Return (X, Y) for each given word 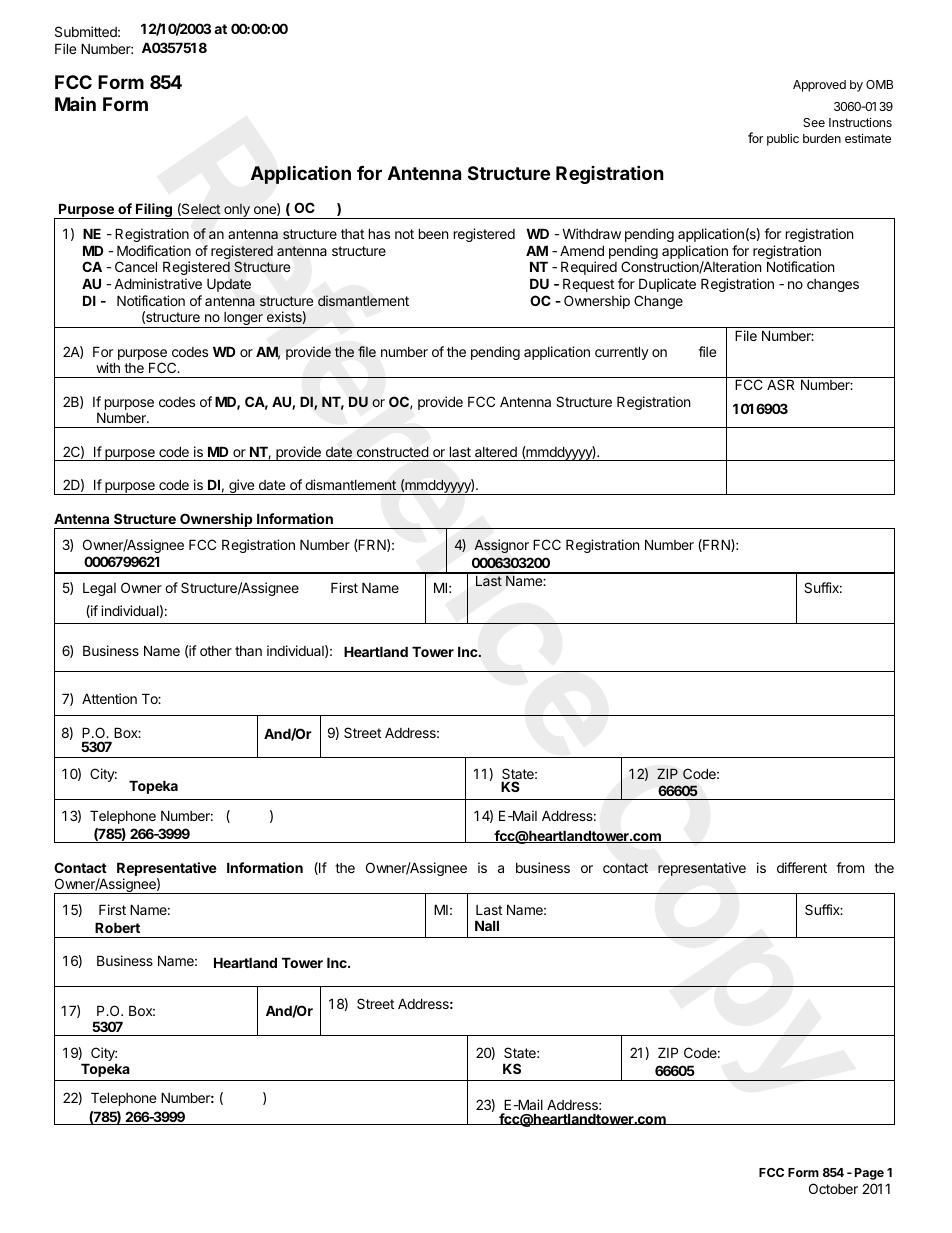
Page (869, 1174)
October (833, 1188)
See (814, 122)
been (433, 233)
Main (75, 103)
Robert (117, 927)
